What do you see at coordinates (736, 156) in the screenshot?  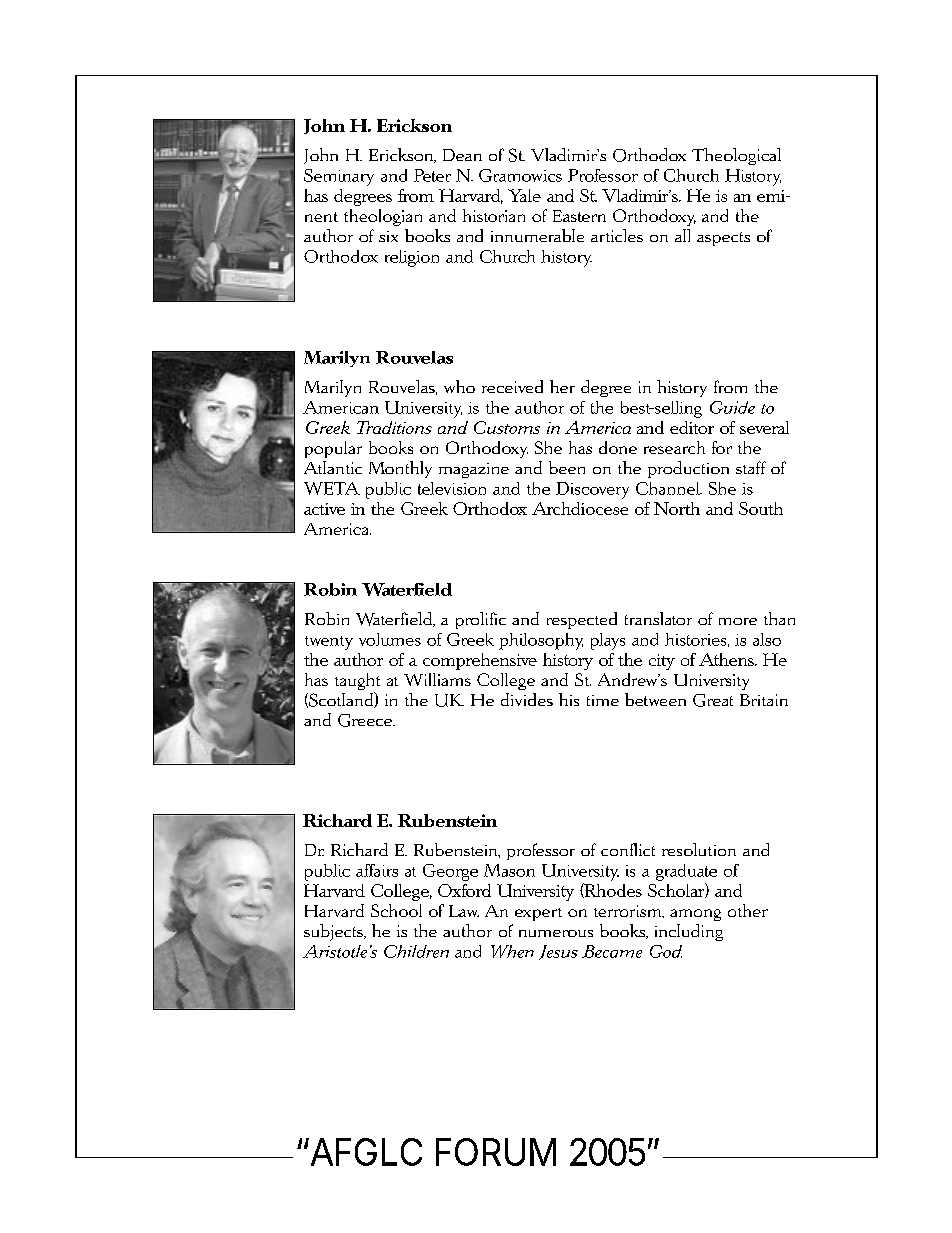 I see `Theological` at bounding box center [736, 156].
